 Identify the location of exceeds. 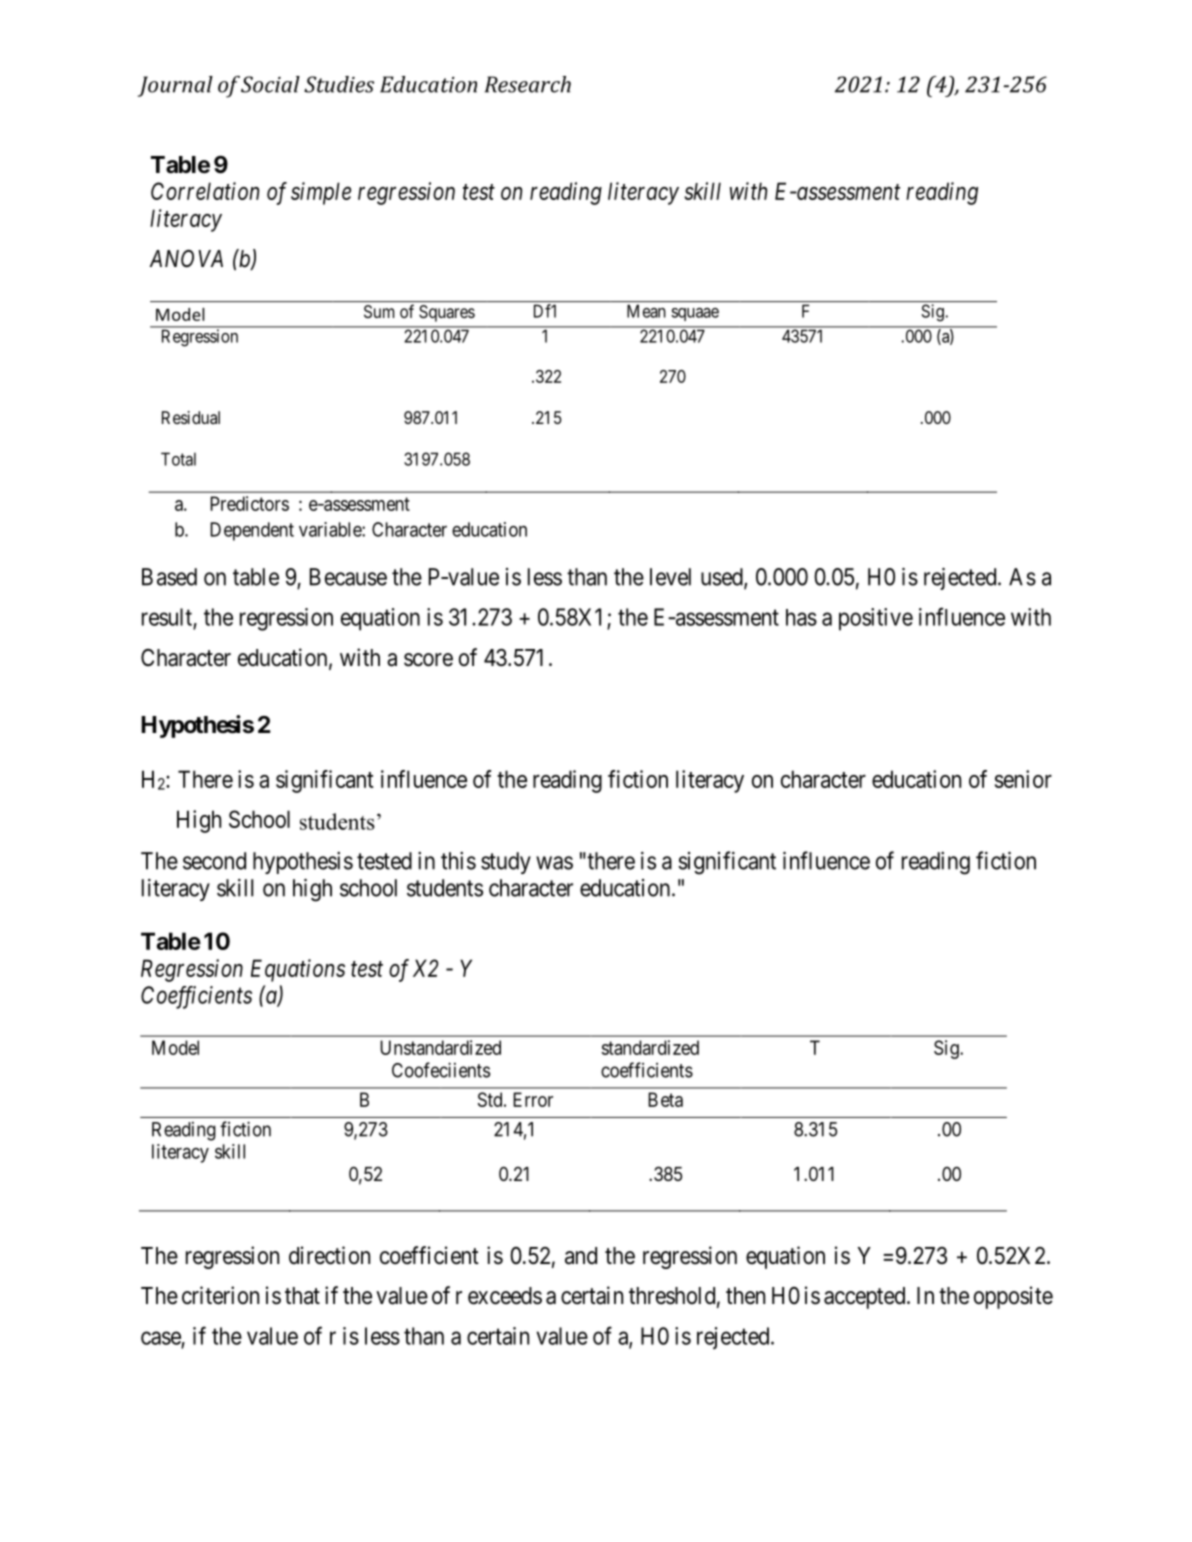
(505, 1296).
